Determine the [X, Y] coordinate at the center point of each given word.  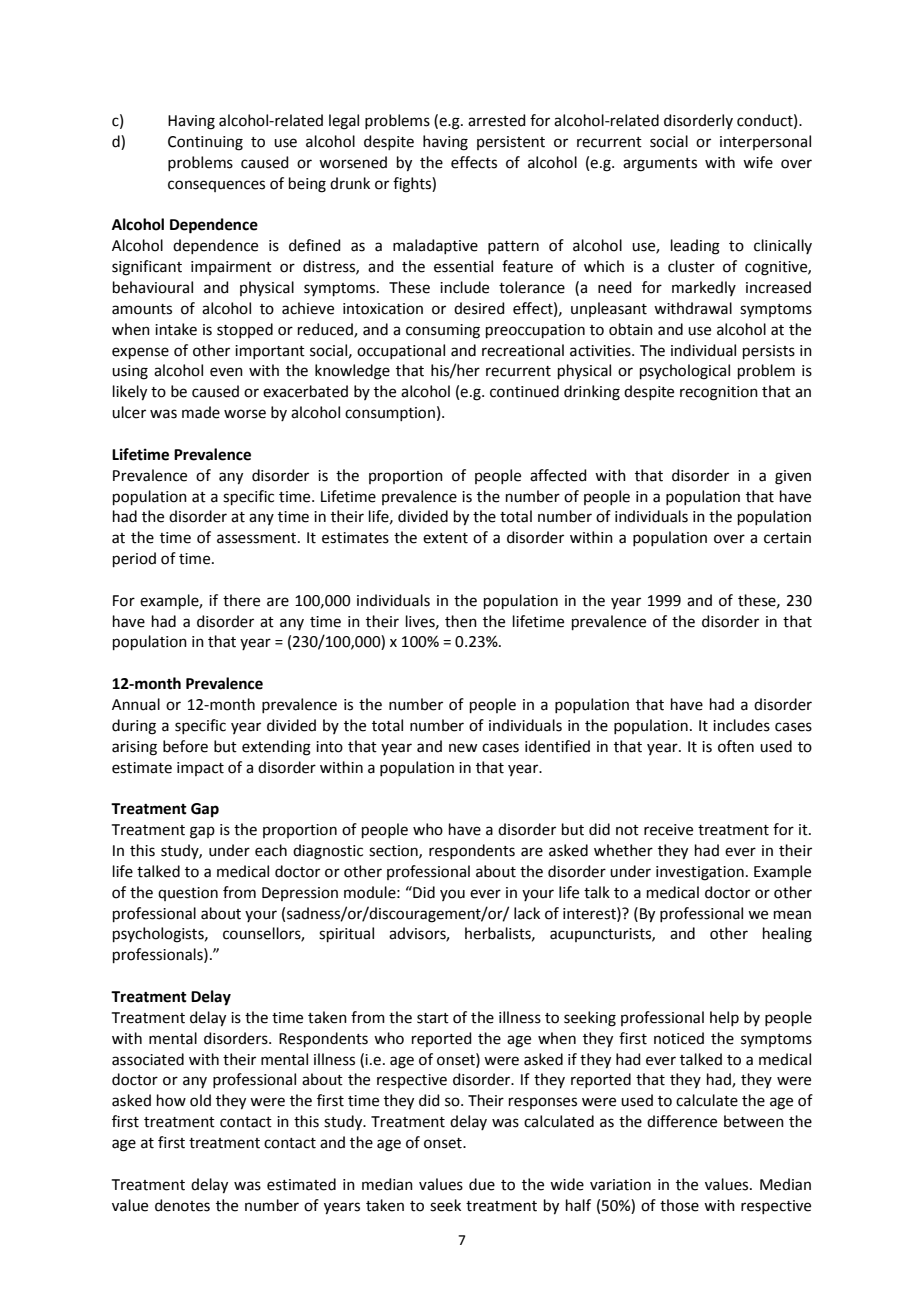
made [201, 412]
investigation [700, 873]
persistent [511, 143]
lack [527, 913]
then [461, 621]
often [736, 746]
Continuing [205, 143]
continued [524, 391]
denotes [182, 1205]
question [188, 894]
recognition [719, 393]
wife [758, 162]
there [241, 600]
